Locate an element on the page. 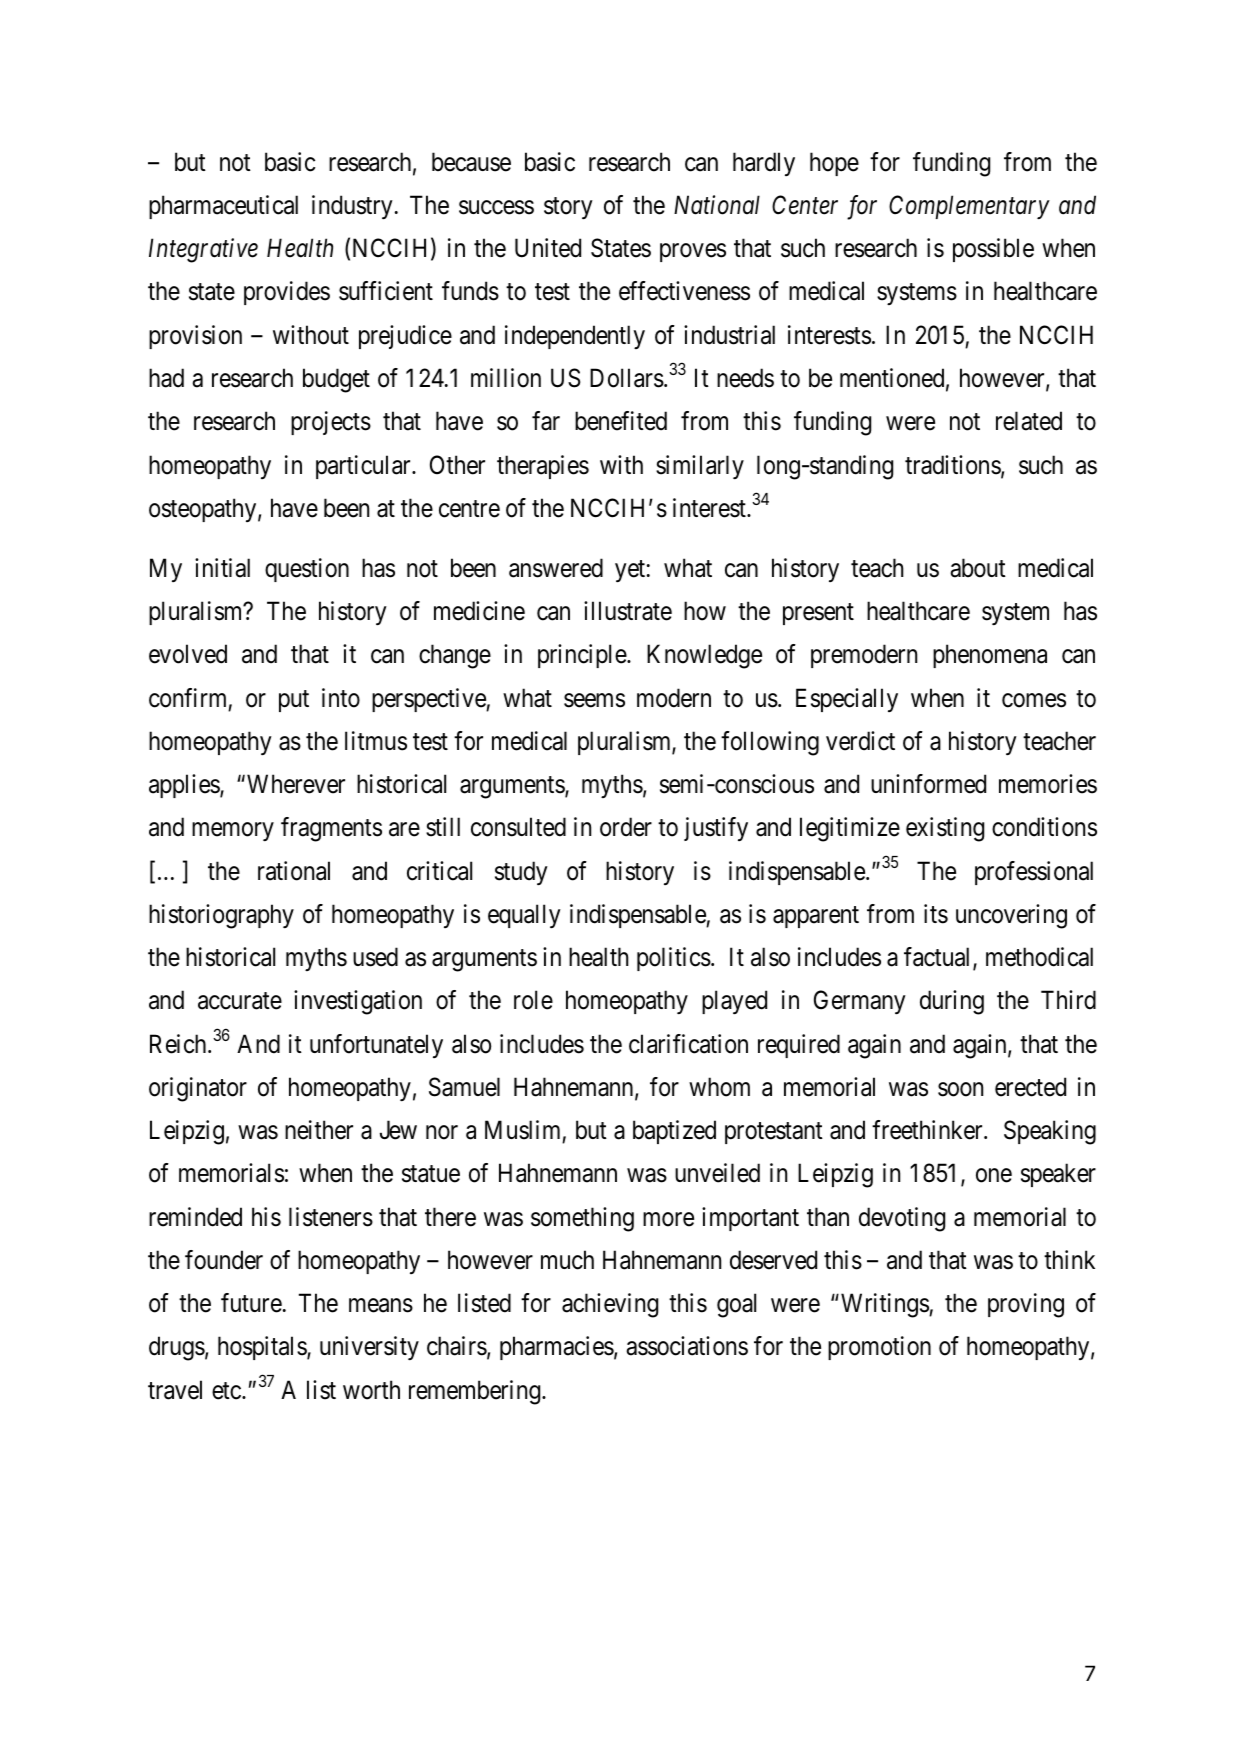 The width and height of the document is (1244, 1760). National is located at coordinates (717, 205).
